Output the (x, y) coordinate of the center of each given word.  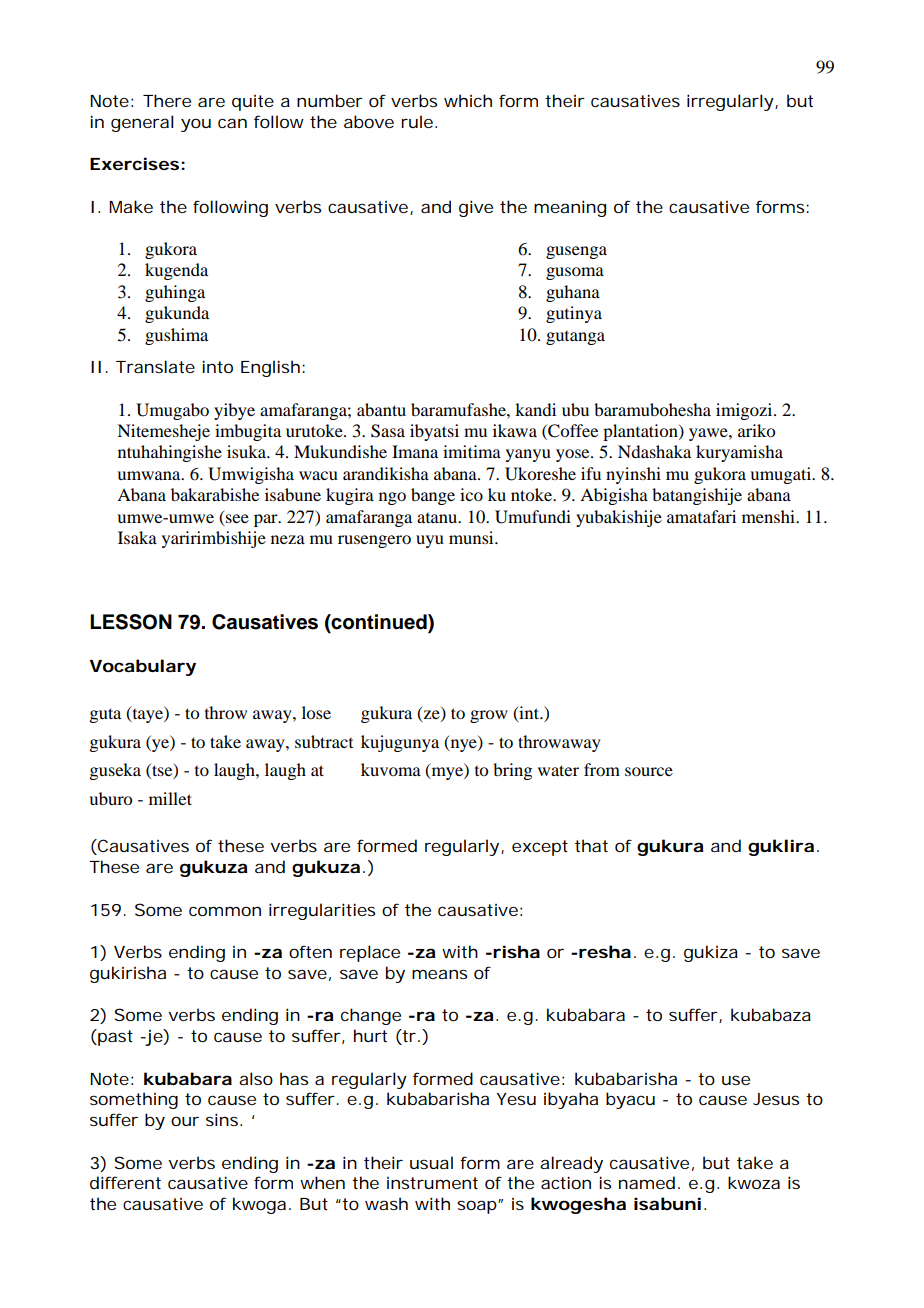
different (125, 1182)
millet (170, 798)
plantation (641, 432)
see (237, 518)
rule (417, 121)
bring (512, 771)
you (196, 125)
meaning (570, 208)
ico (471, 494)
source (649, 771)
